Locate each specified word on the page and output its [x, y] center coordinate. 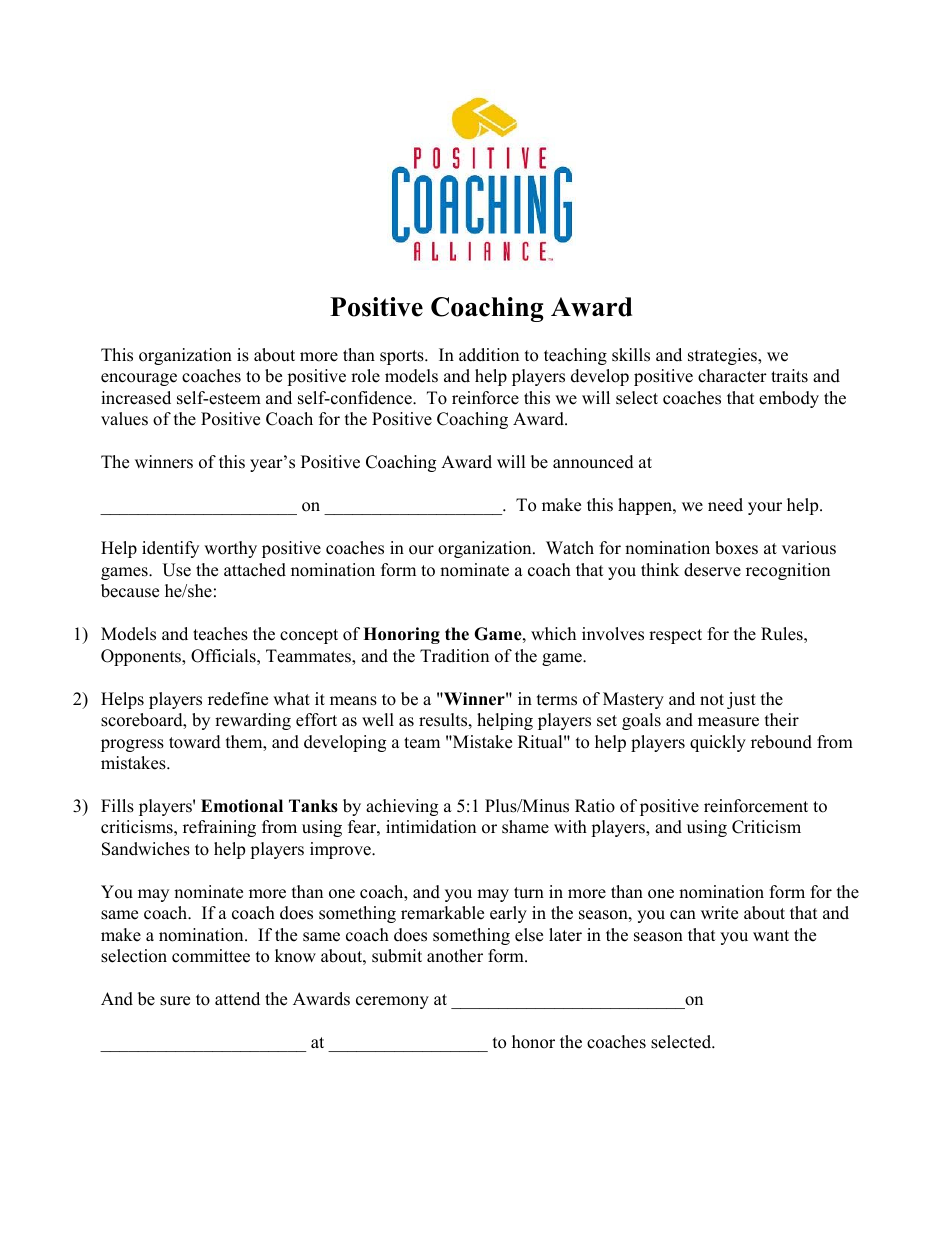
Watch [570, 548]
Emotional [242, 806]
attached [255, 570]
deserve [712, 570]
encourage [139, 379]
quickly [718, 743]
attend [237, 999]
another [455, 956]
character [732, 376]
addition [489, 355]
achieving [402, 807]
